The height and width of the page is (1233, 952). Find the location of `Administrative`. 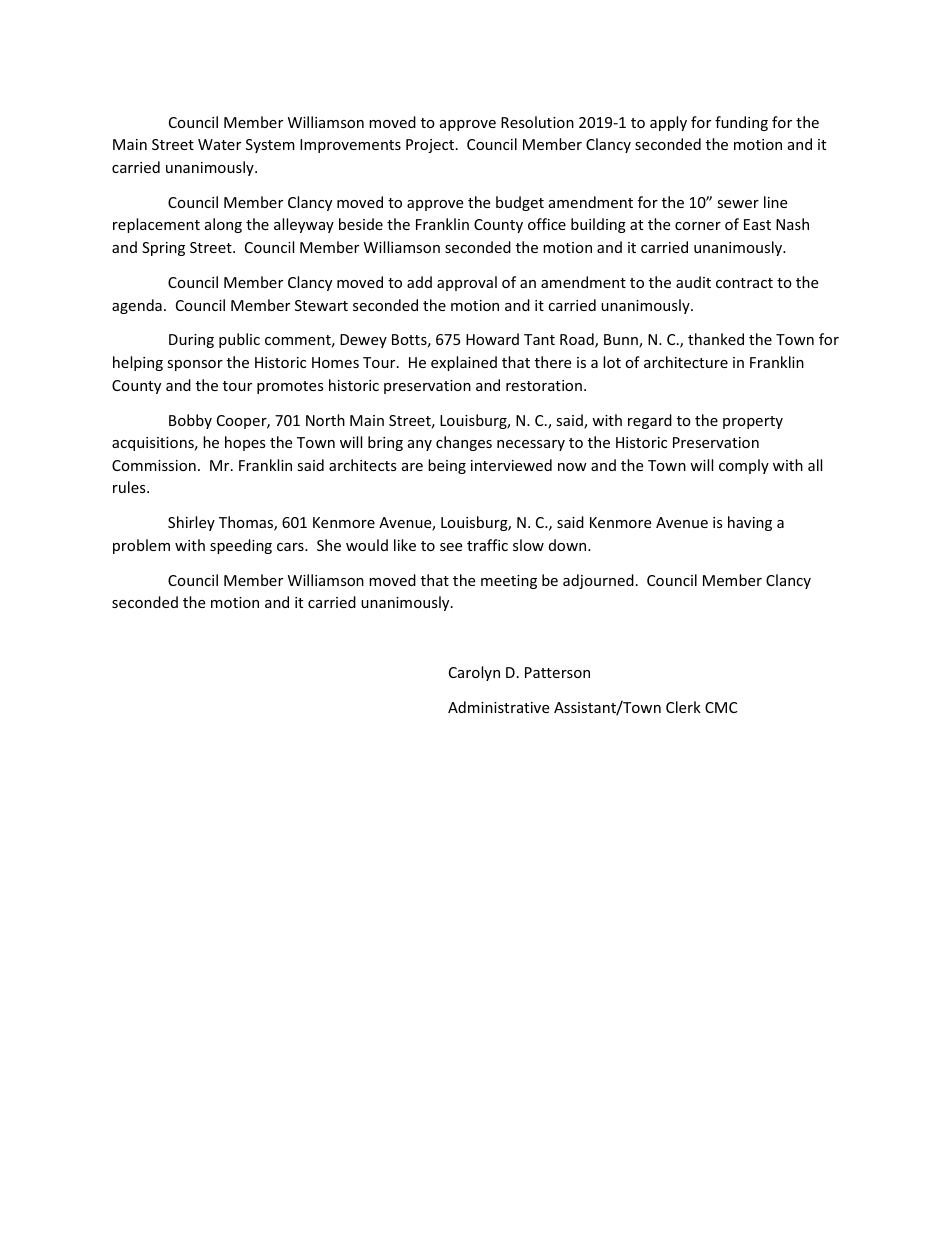

Administrative is located at coordinates (498, 707).
